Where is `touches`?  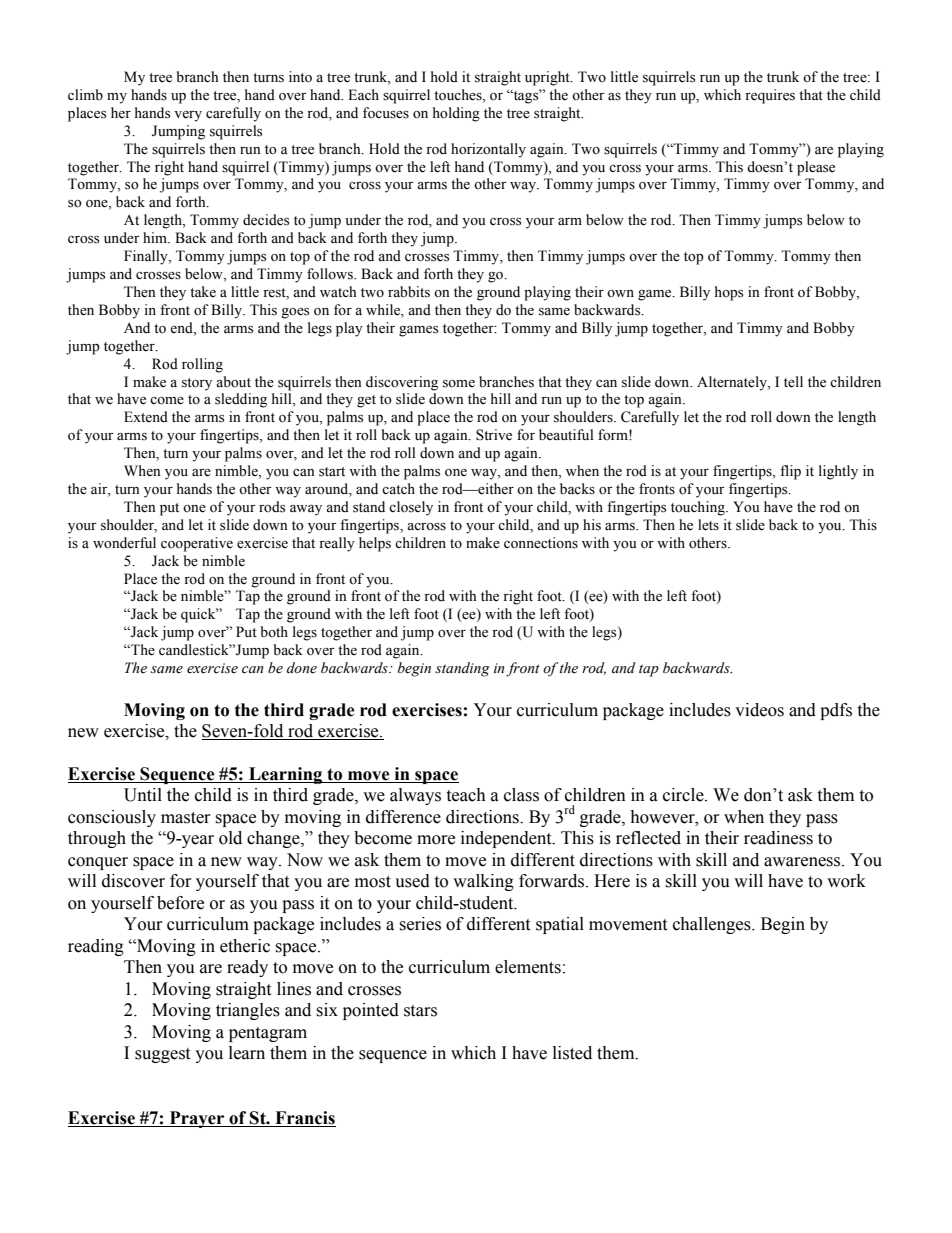 touches is located at coordinates (459, 96).
